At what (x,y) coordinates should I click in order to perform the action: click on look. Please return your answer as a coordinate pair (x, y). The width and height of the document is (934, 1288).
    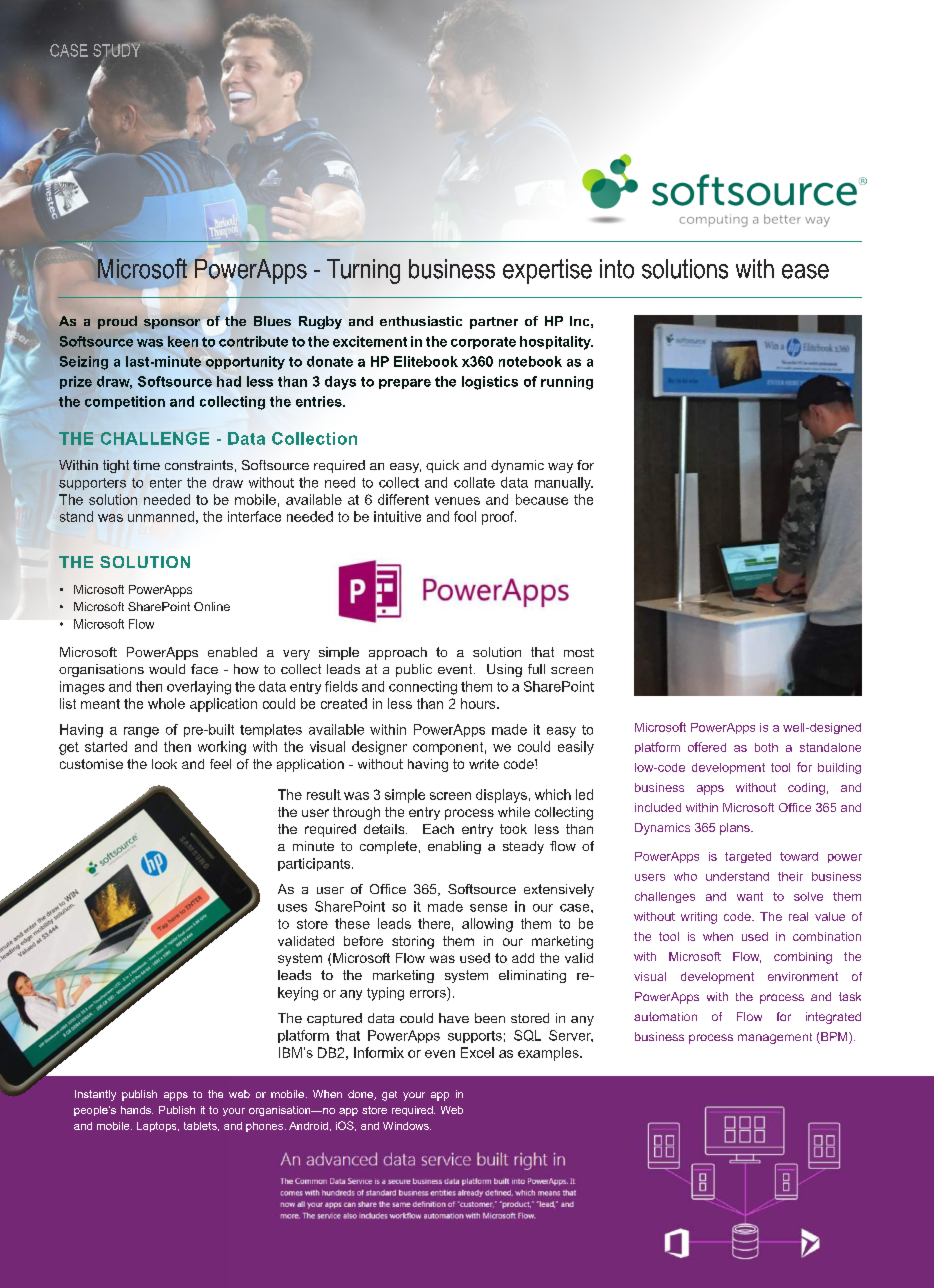
    Looking at the image, I should click on (164, 764).
